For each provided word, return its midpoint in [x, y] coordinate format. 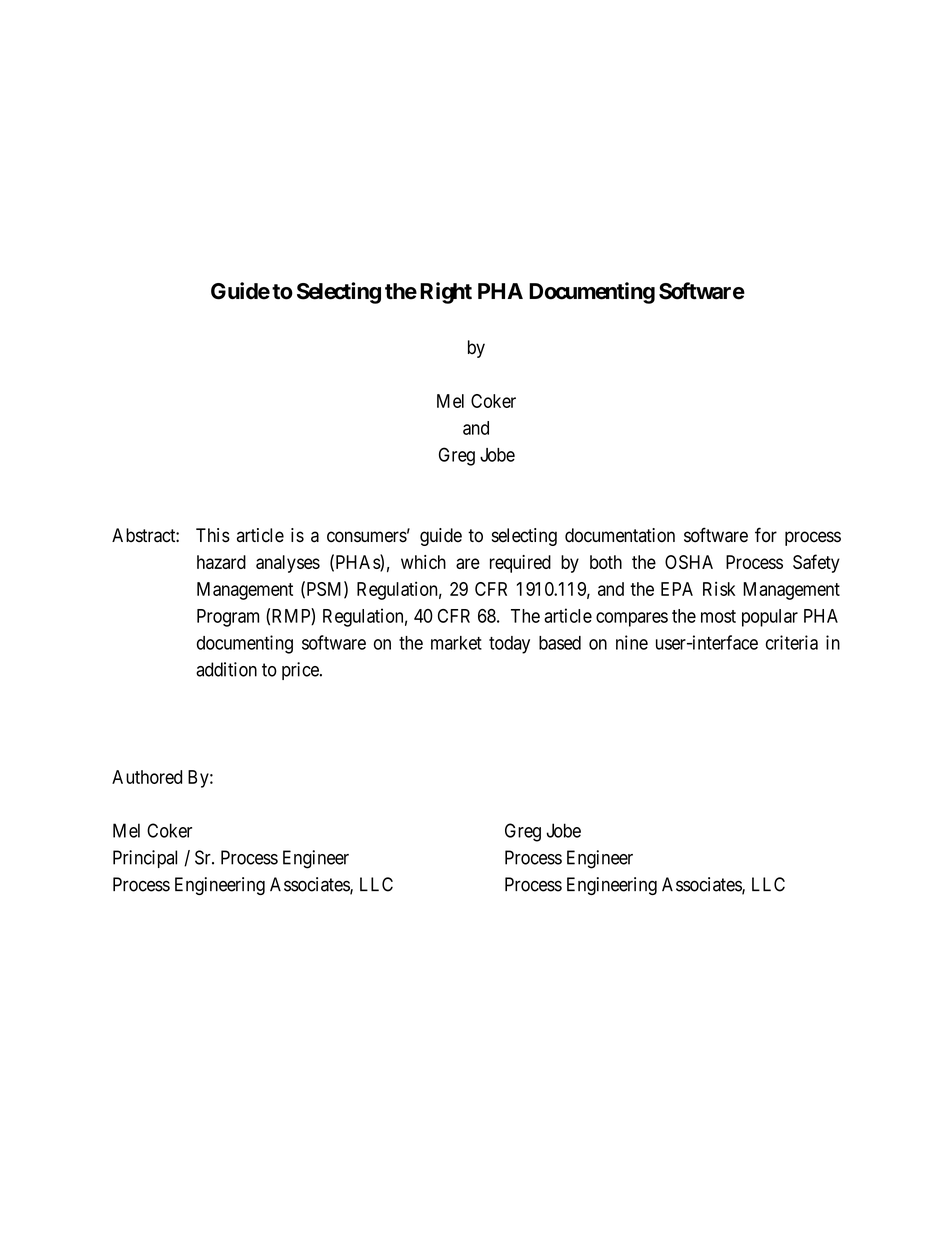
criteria [792, 642]
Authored [147, 777]
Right [446, 293]
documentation [620, 535]
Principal [145, 859]
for [766, 535]
